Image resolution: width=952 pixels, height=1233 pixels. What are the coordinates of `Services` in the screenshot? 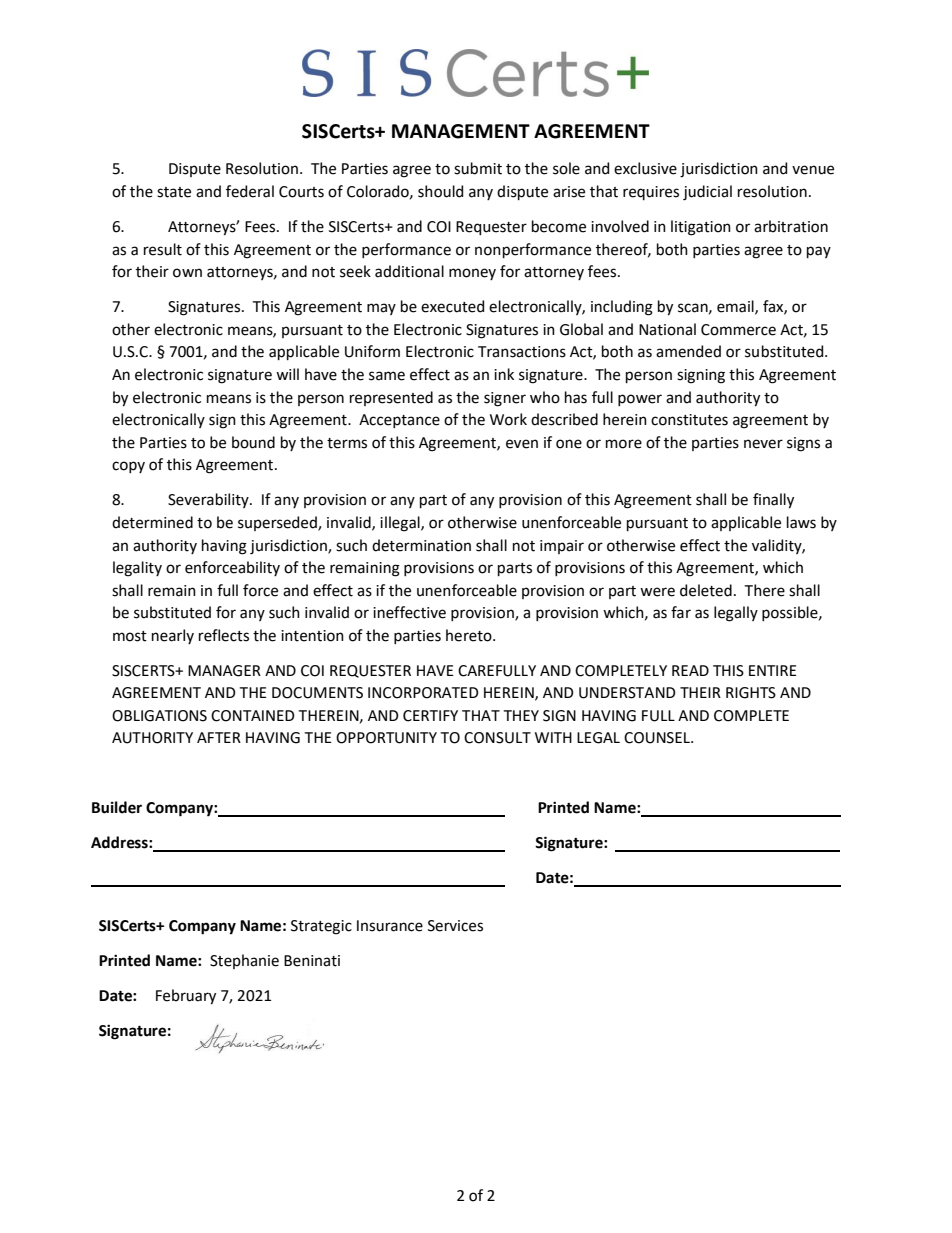 It's located at (455, 926).
